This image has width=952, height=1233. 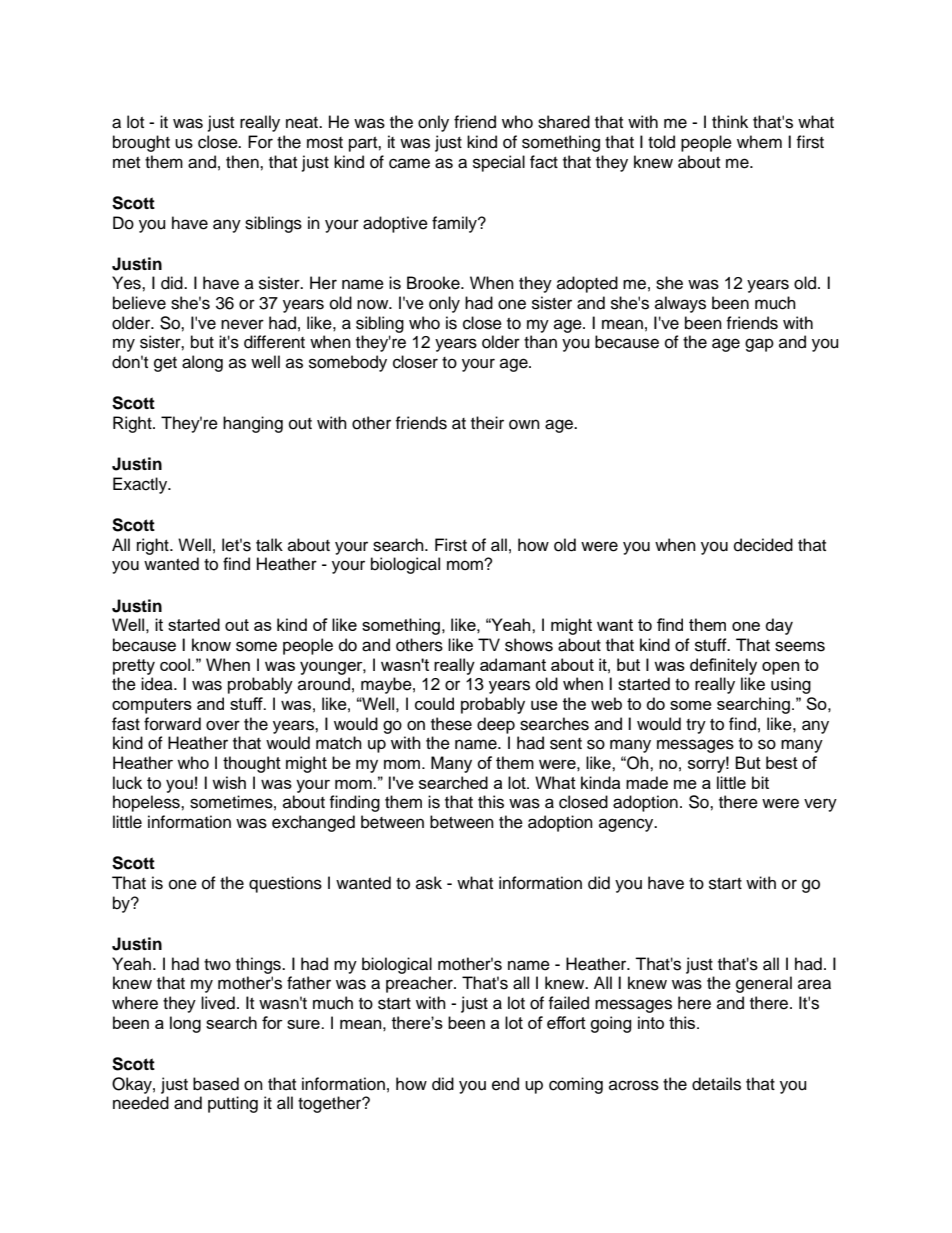 I want to click on questions, so click(x=285, y=884).
